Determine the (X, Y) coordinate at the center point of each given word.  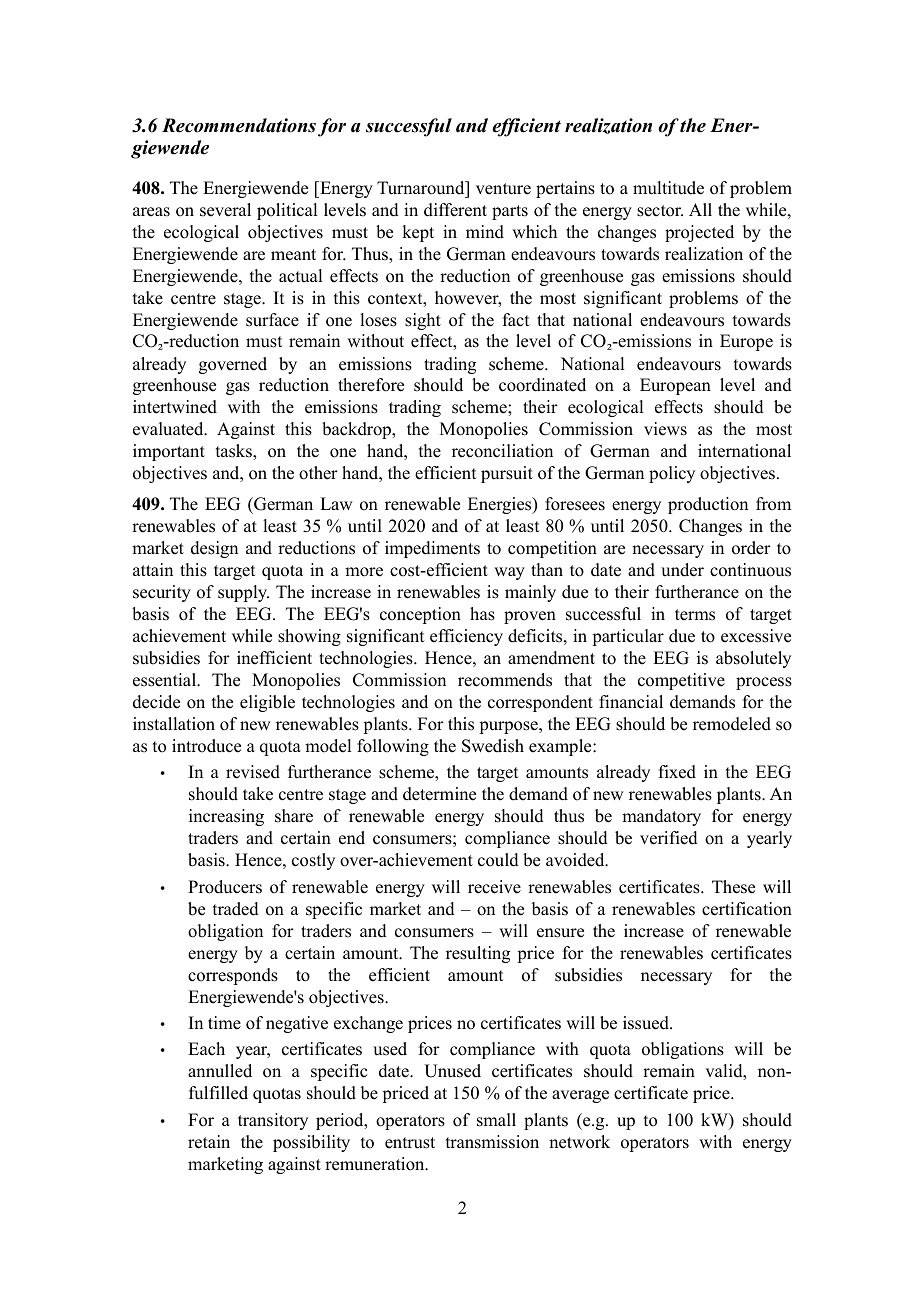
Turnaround (422, 188)
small (496, 1120)
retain (209, 1142)
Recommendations (239, 125)
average (580, 1096)
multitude (668, 188)
